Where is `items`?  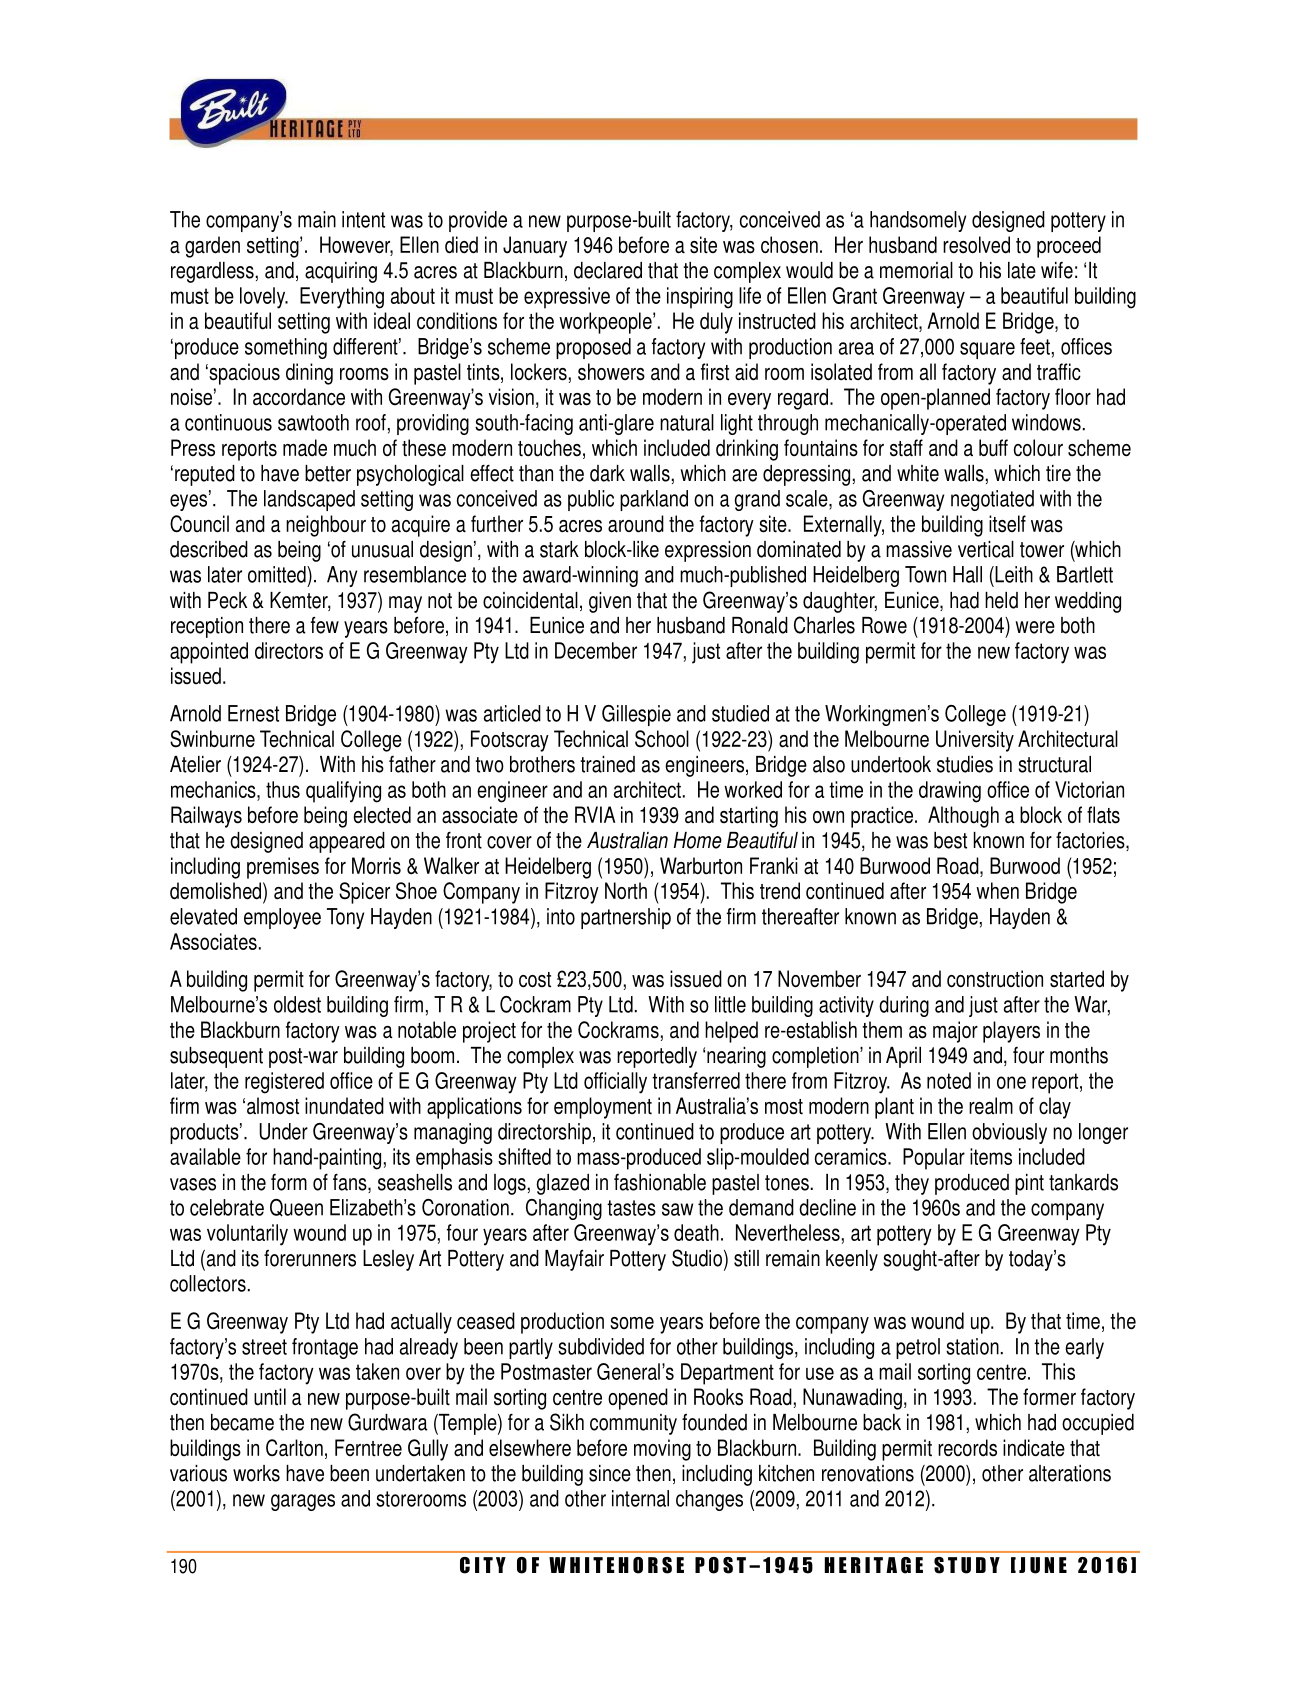
items is located at coordinates (991, 1156).
